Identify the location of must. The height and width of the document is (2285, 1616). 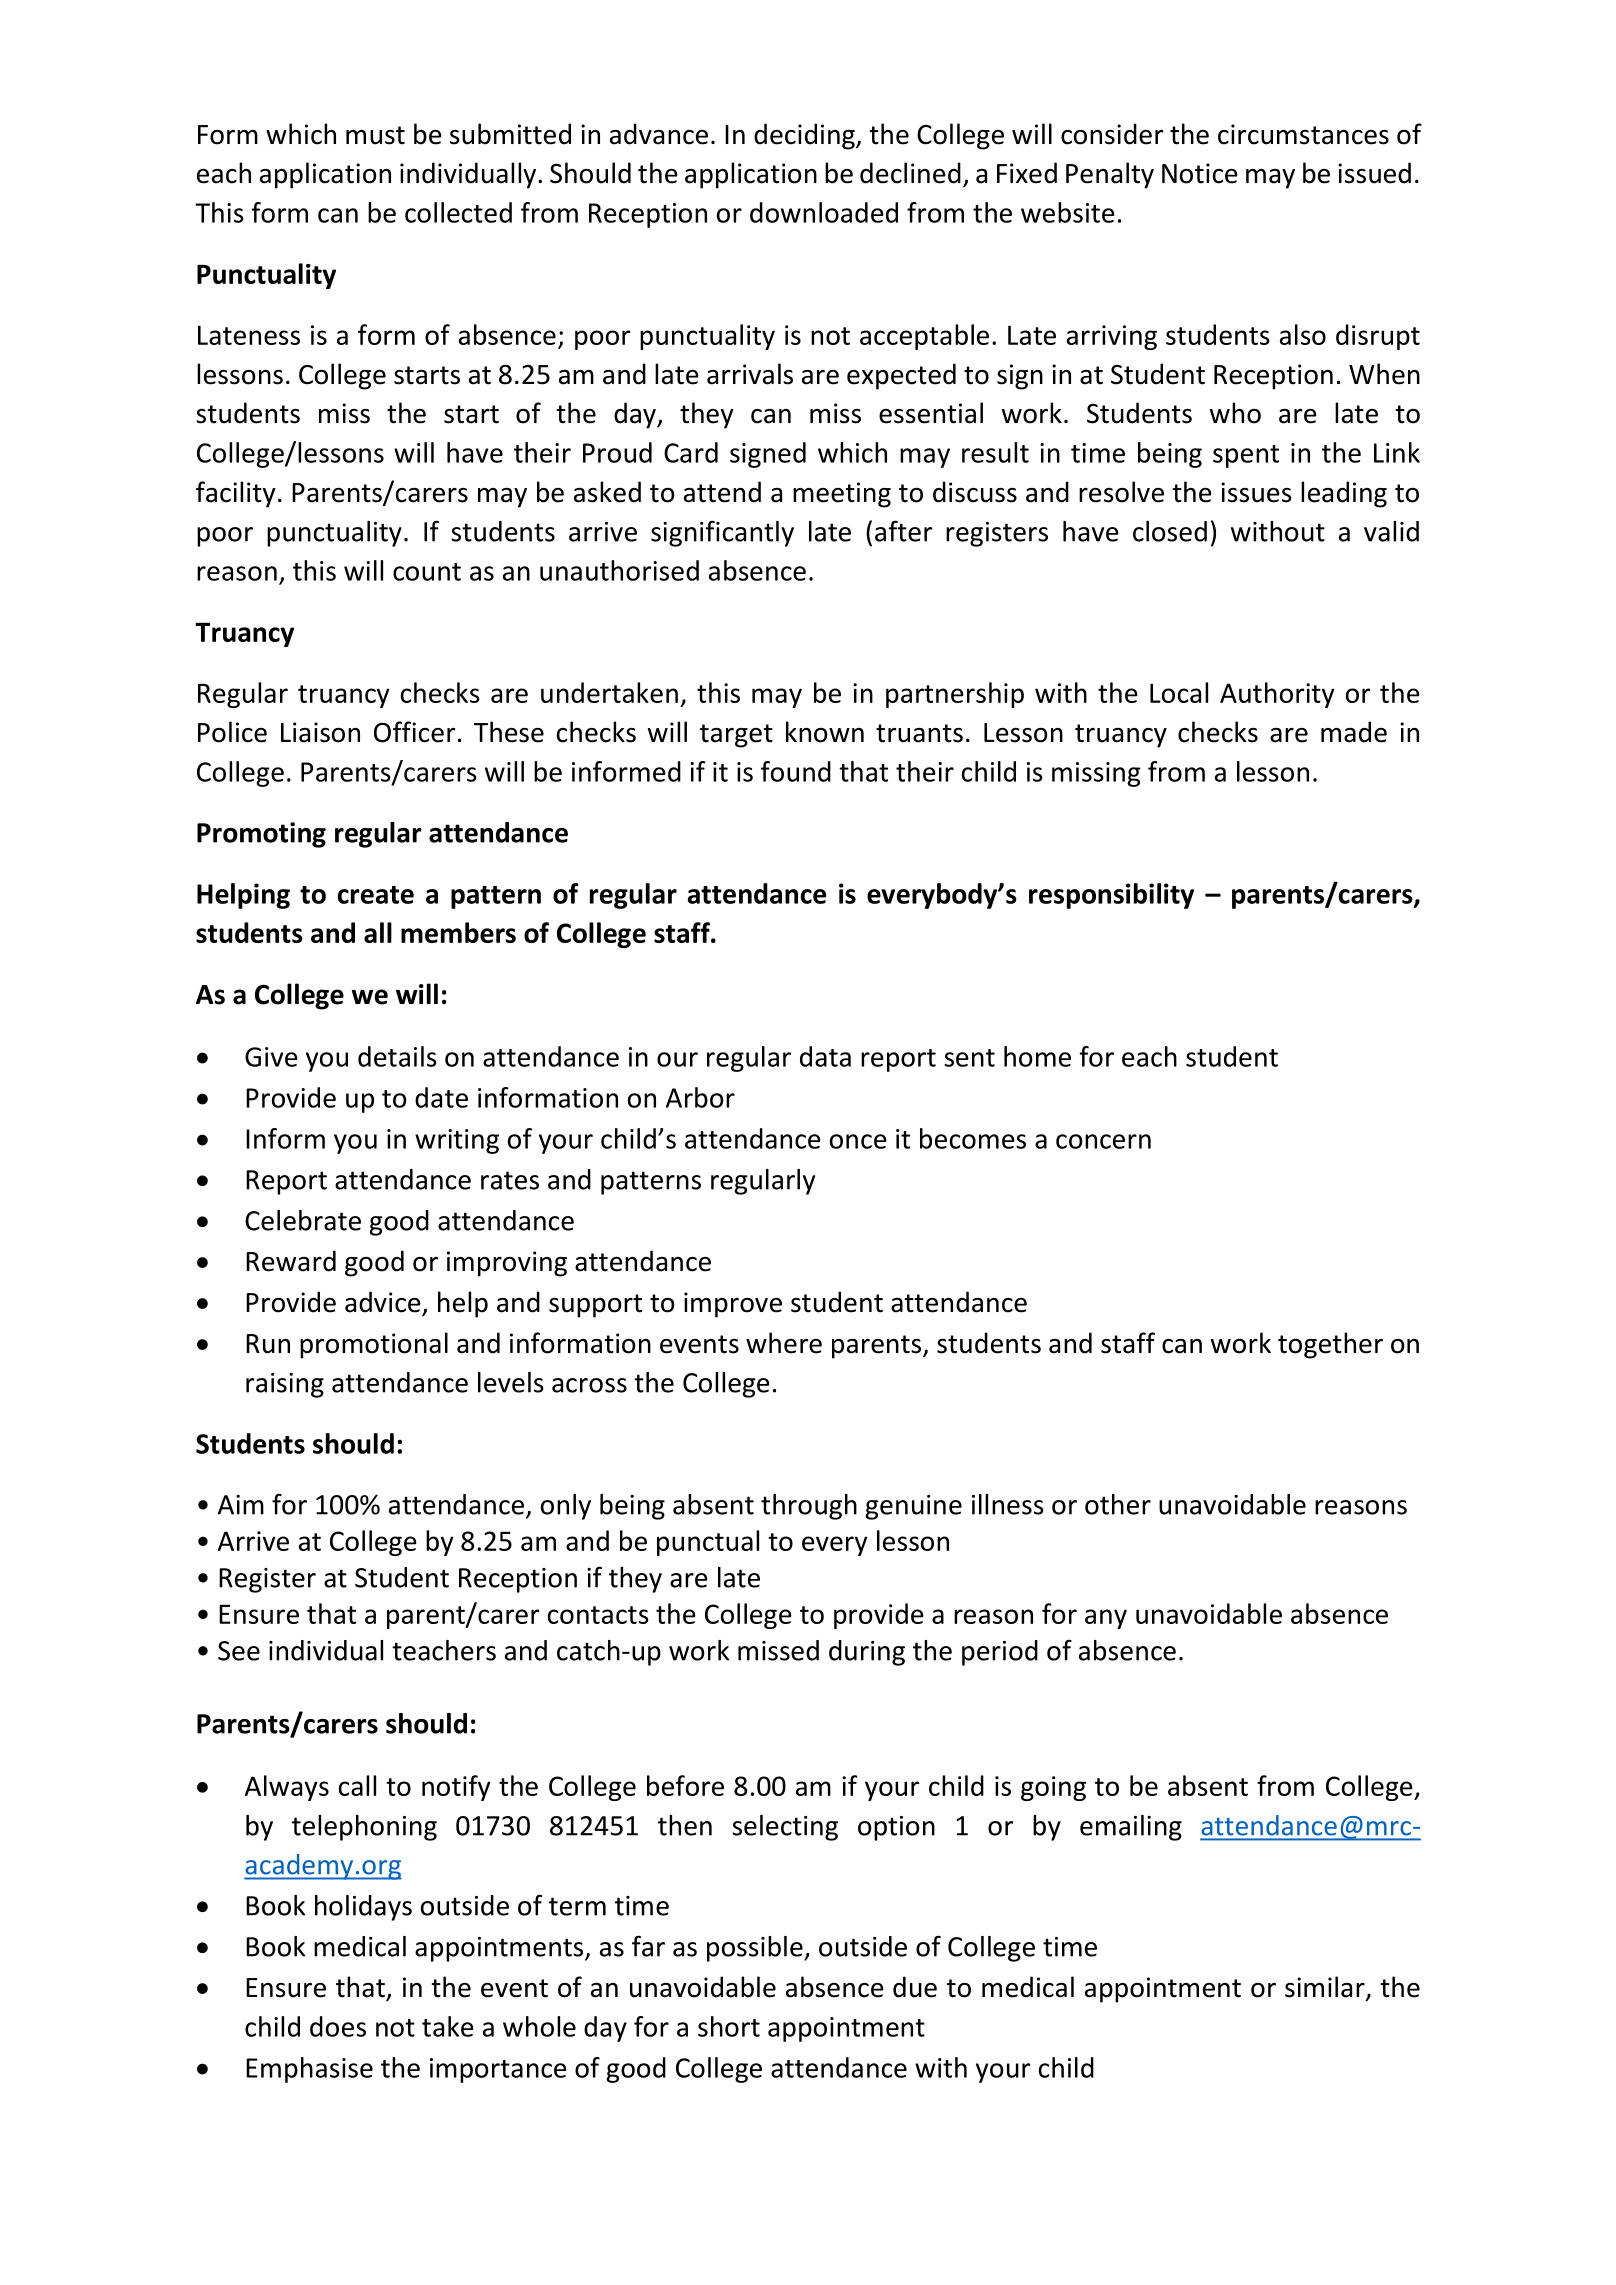
(375, 135).
